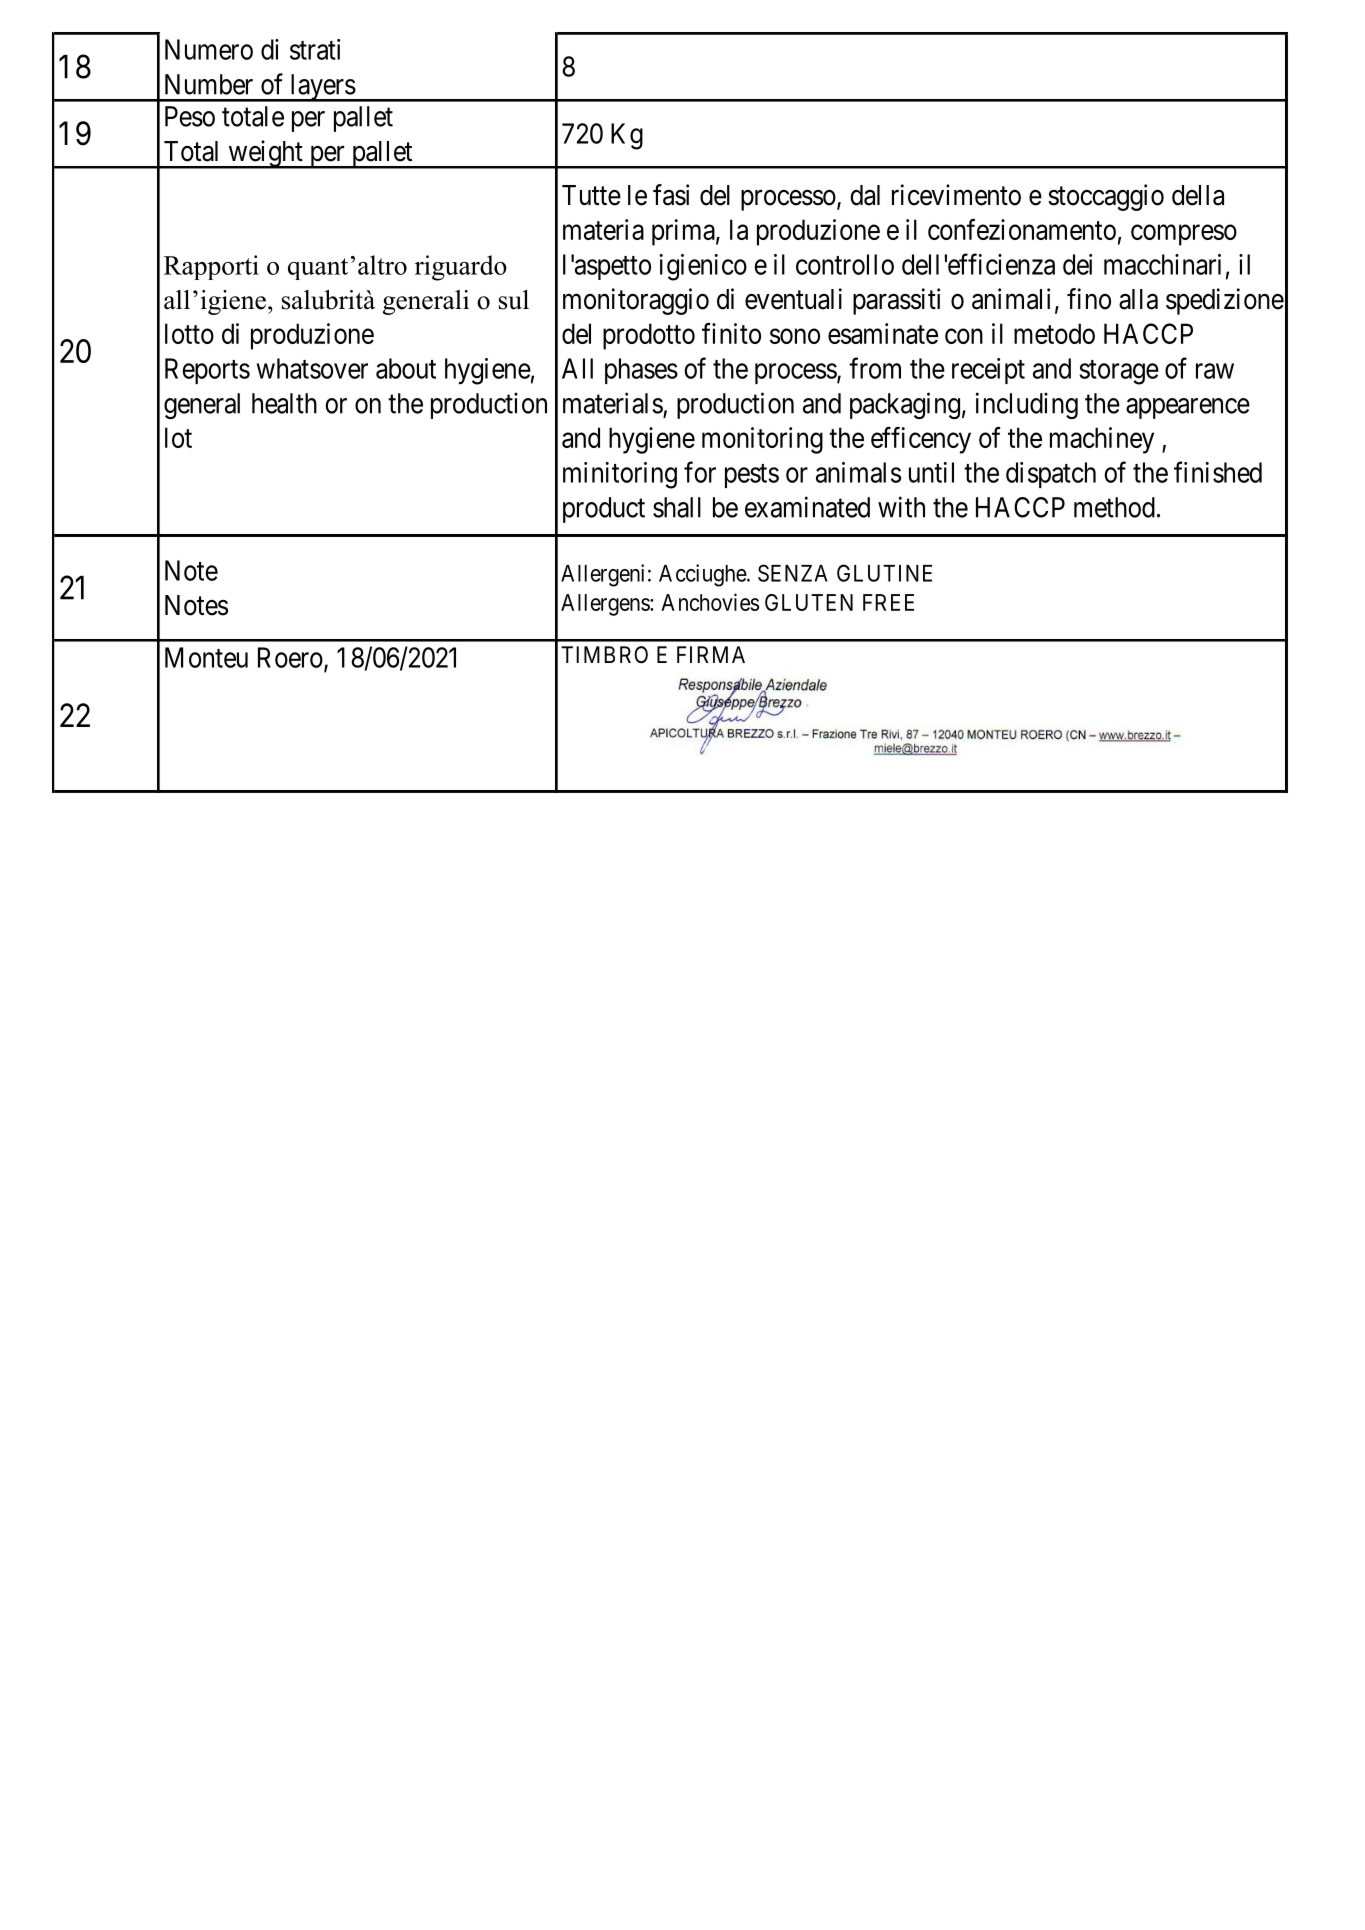 The width and height of the image is (1365, 1930). I want to click on dal, so click(865, 195).
